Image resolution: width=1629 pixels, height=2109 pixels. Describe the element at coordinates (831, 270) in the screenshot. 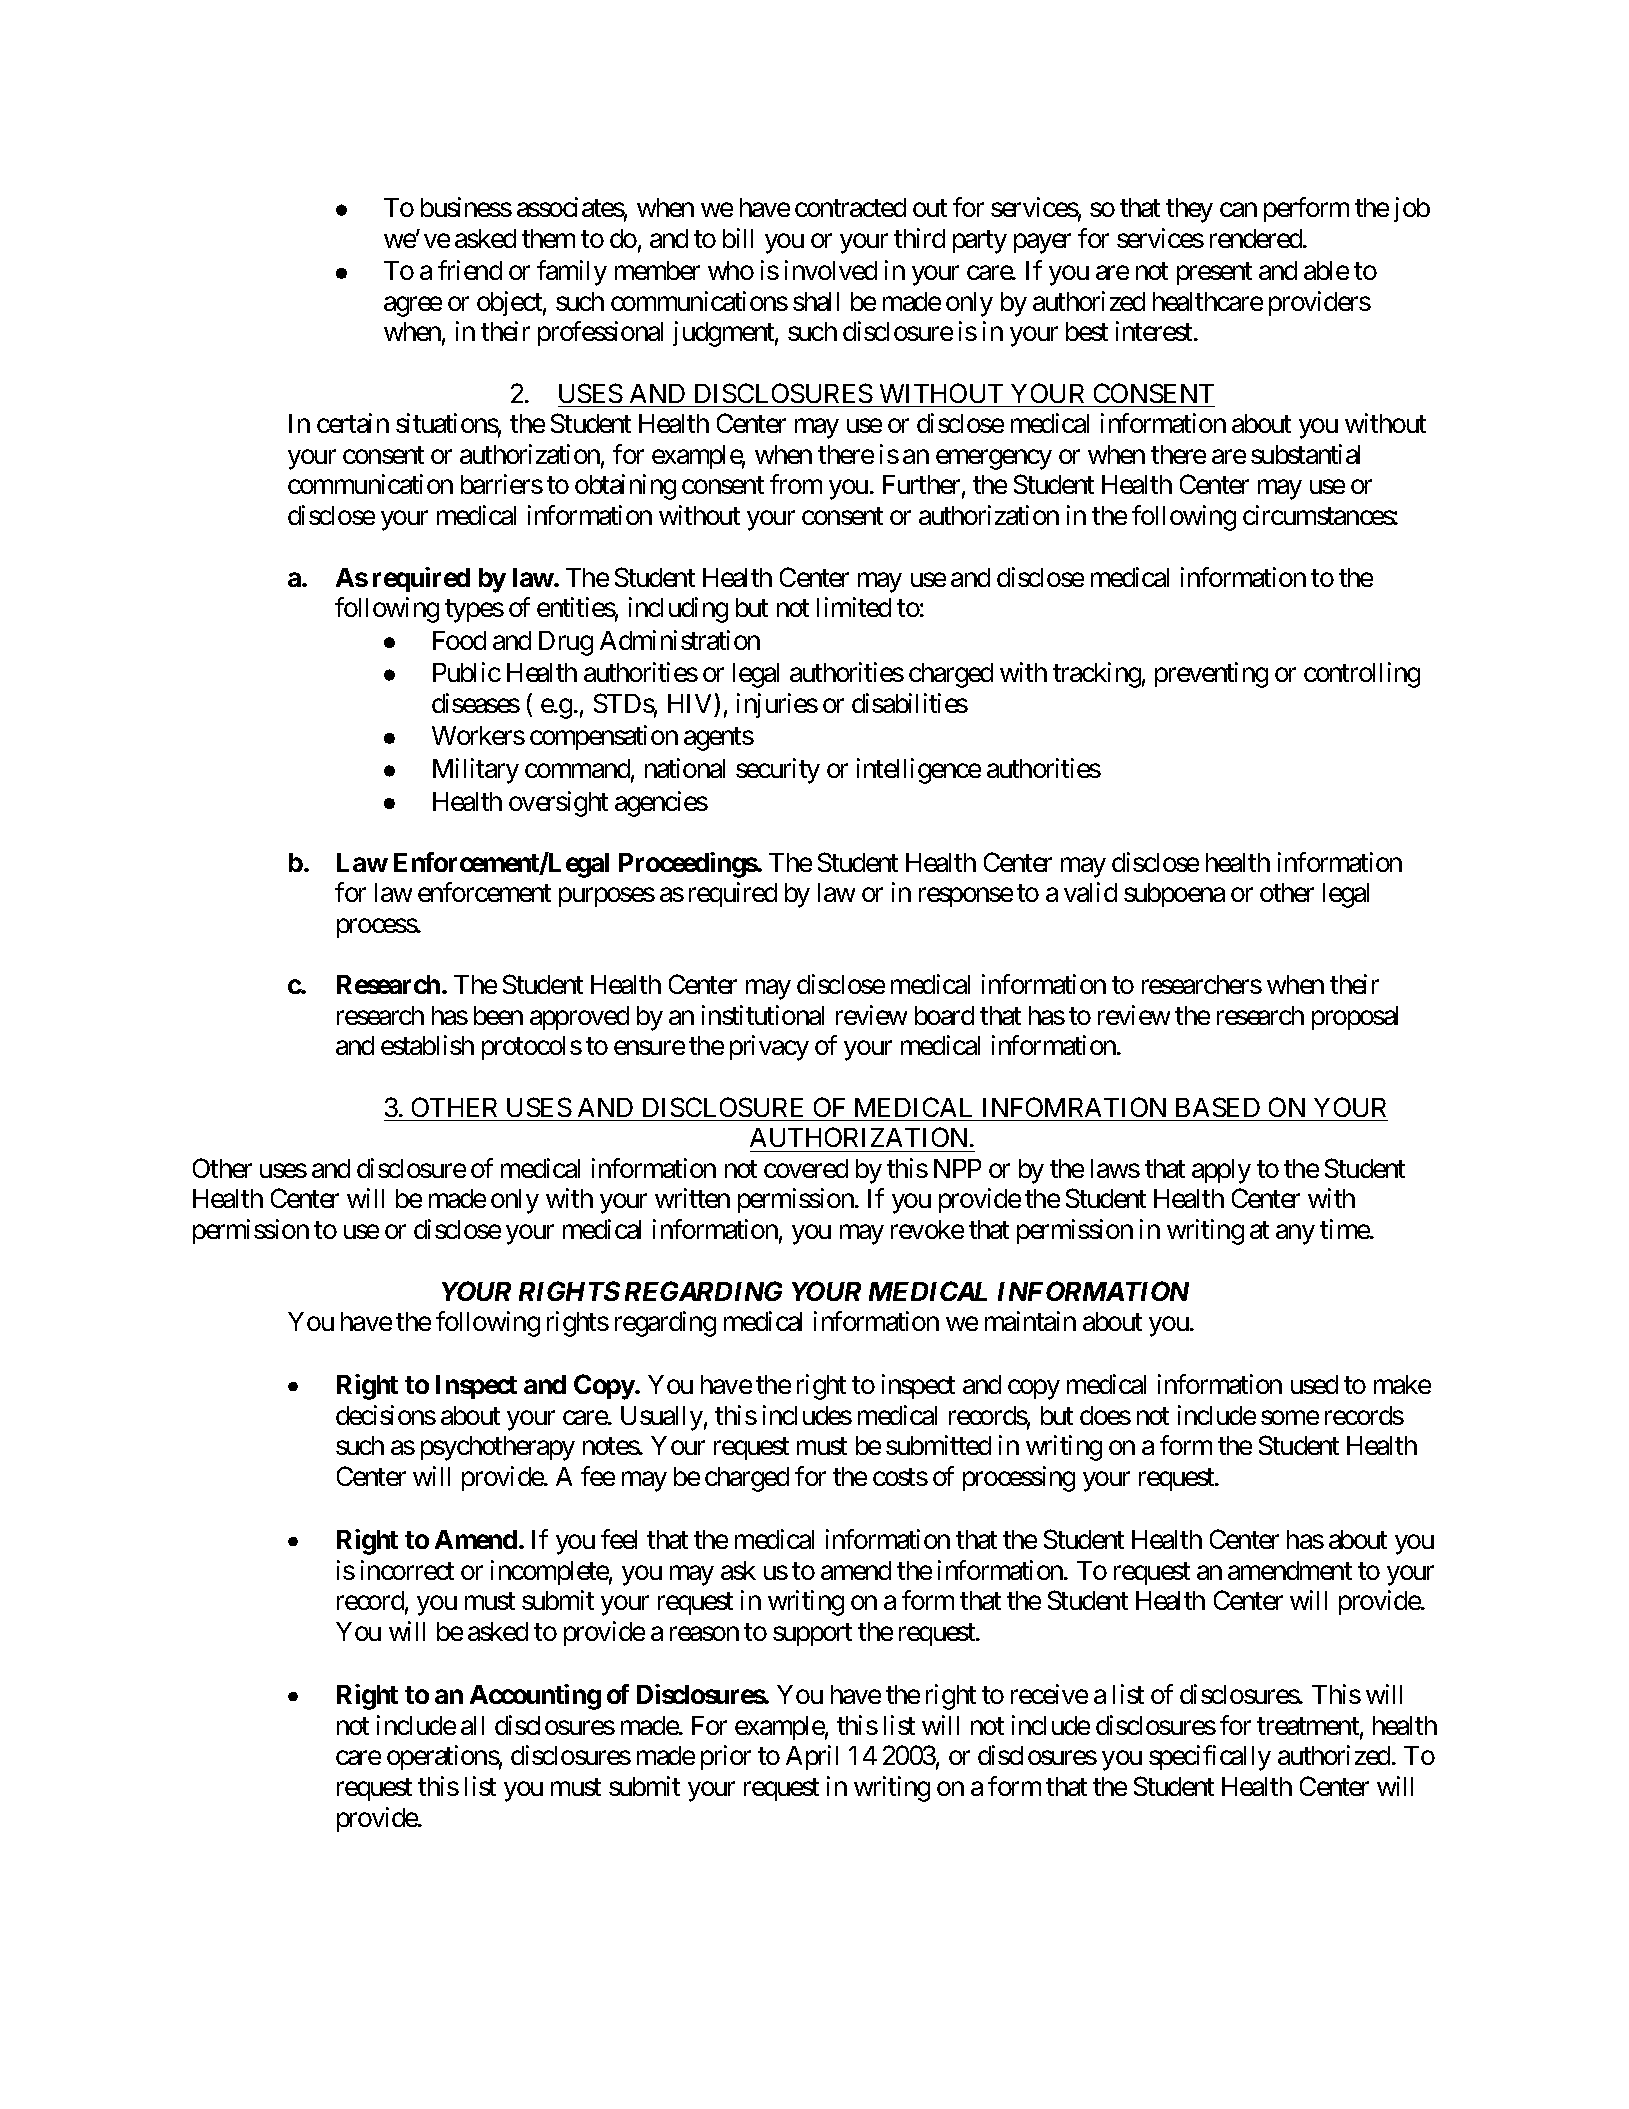

I see `involved` at that location.
